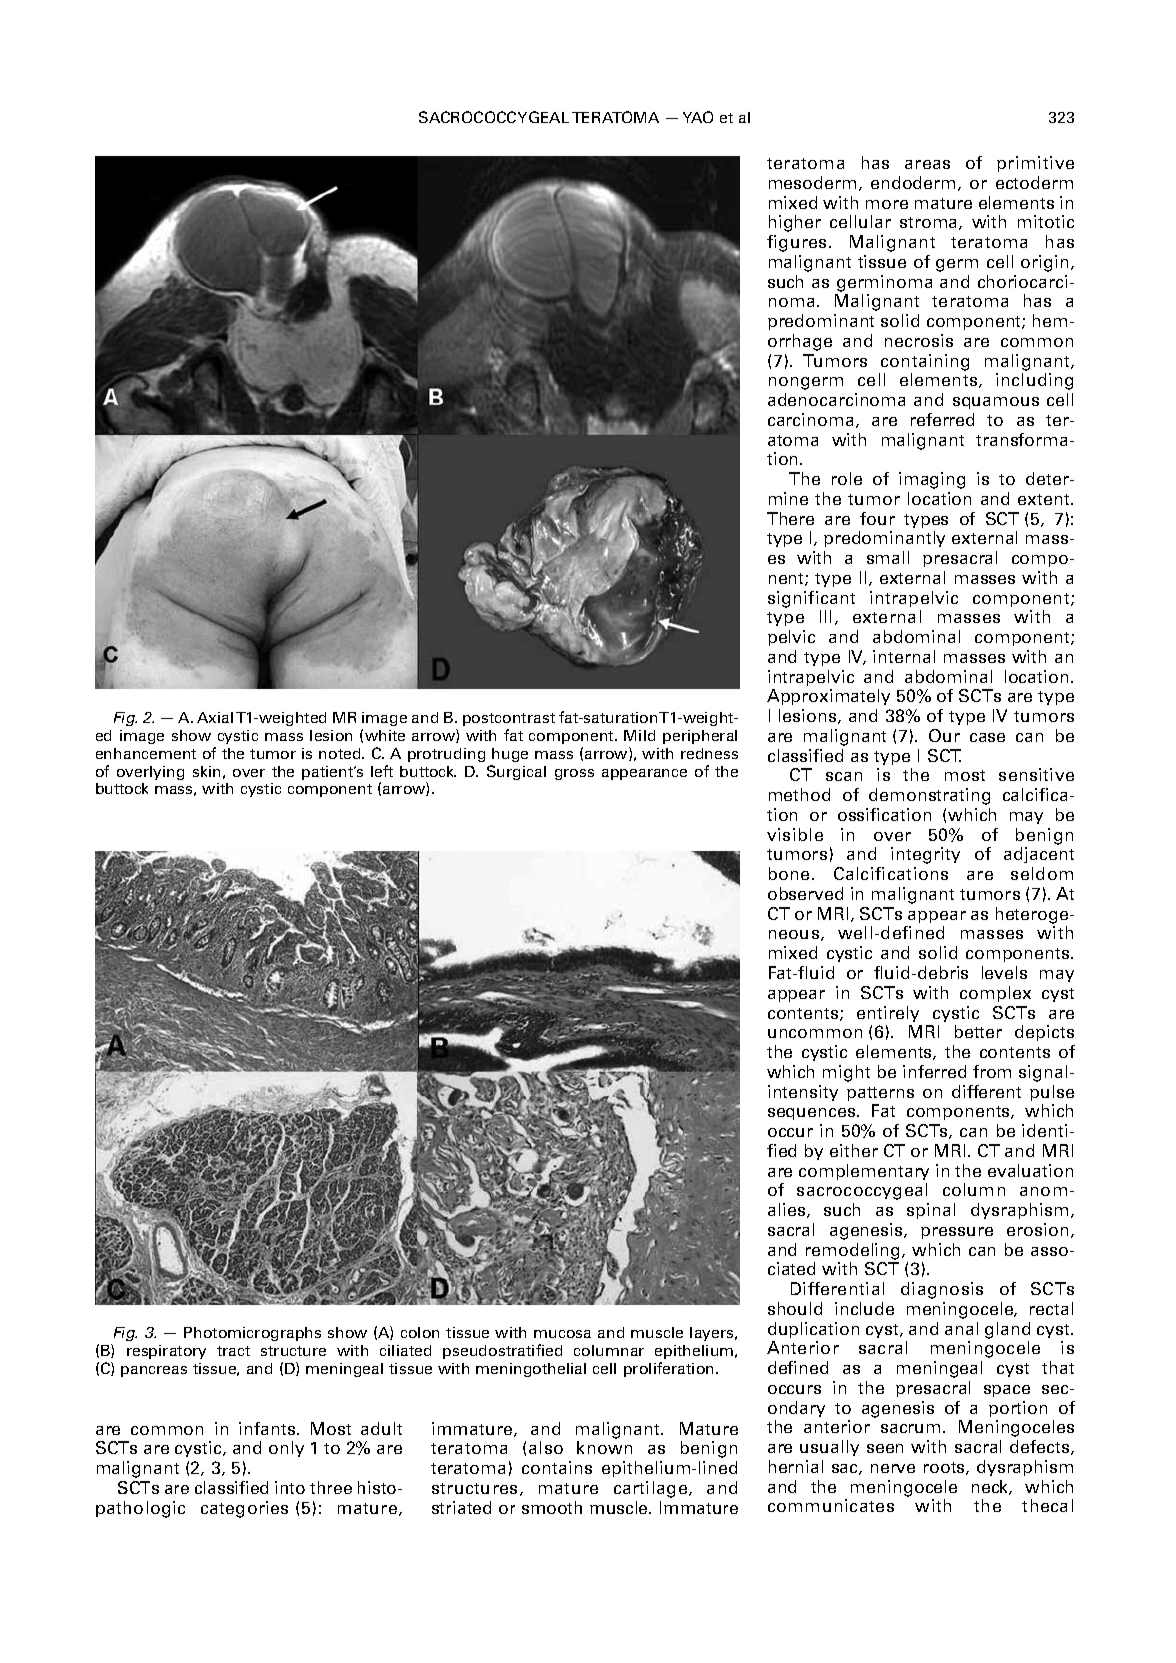 This page has height=1663, width=1176. What do you see at coordinates (286, 1449) in the page?
I see `only` at bounding box center [286, 1449].
